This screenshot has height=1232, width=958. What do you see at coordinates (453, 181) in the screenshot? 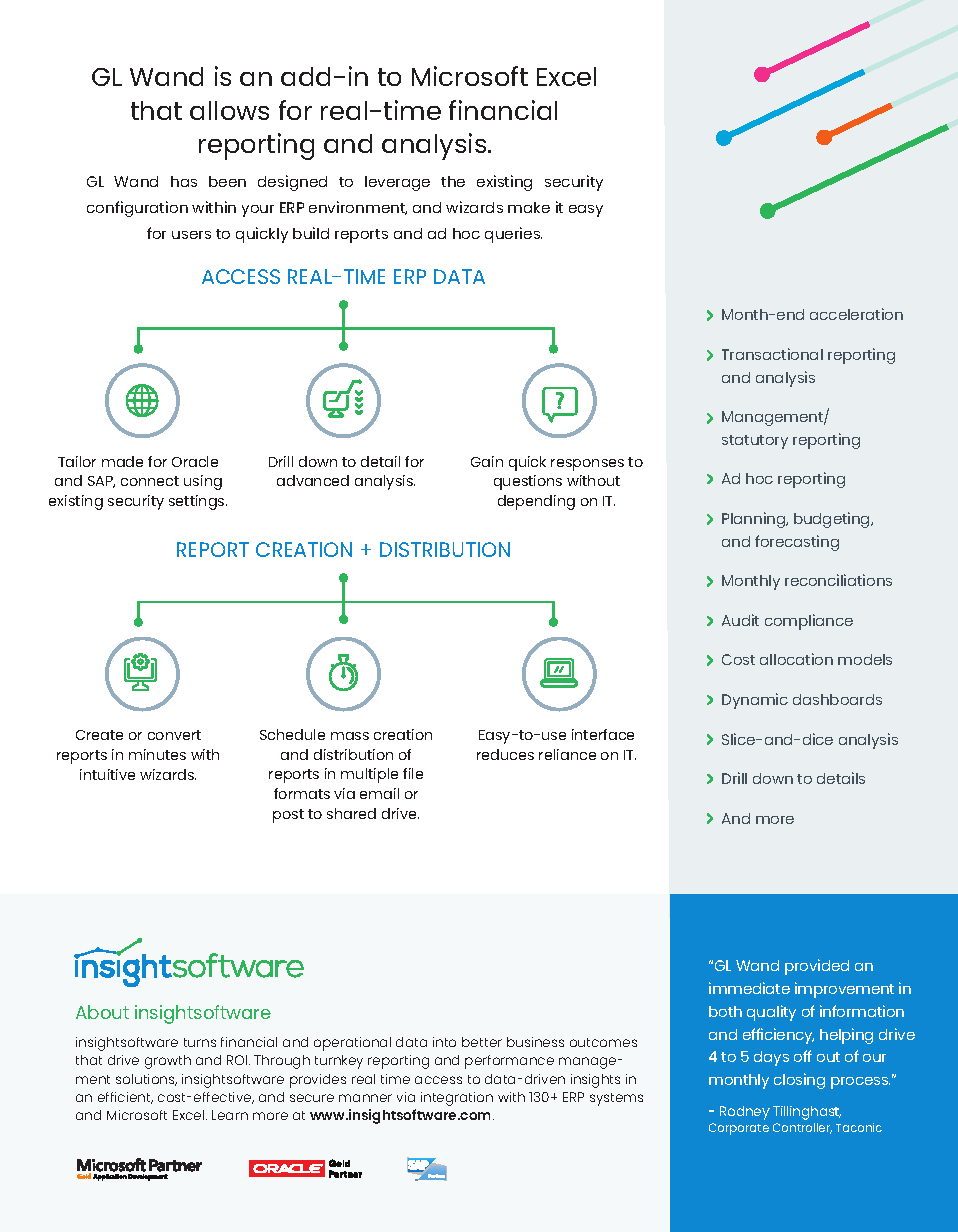
I see `the` at bounding box center [453, 181].
